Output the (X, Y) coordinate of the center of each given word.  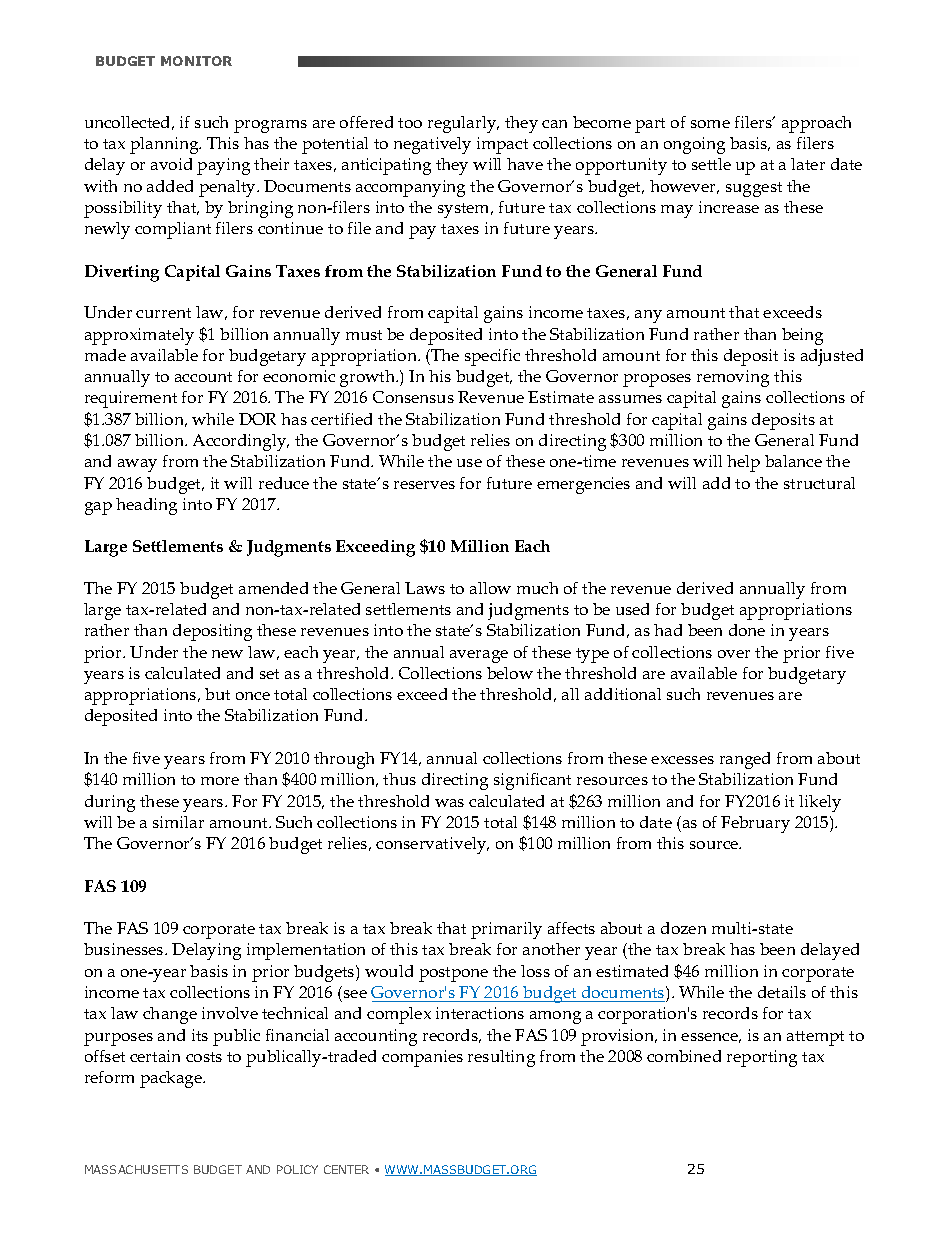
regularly (463, 124)
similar (178, 822)
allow (490, 588)
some (710, 124)
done (747, 630)
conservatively (432, 845)
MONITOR (196, 61)
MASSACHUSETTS (136, 1169)
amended (273, 588)
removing (733, 378)
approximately (139, 336)
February (755, 824)
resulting (501, 1058)
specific (492, 357)
